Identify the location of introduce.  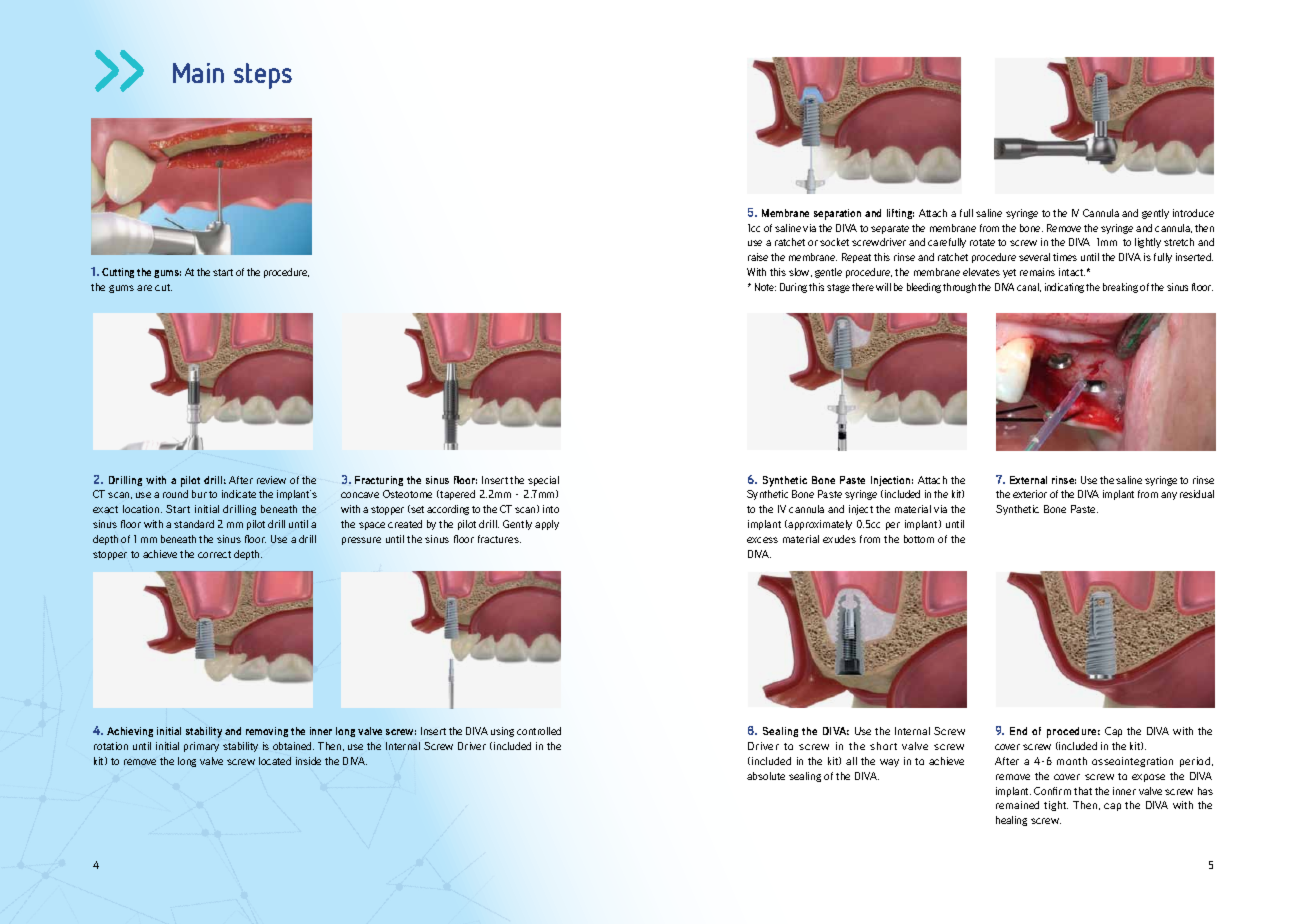
(1193, 213).
